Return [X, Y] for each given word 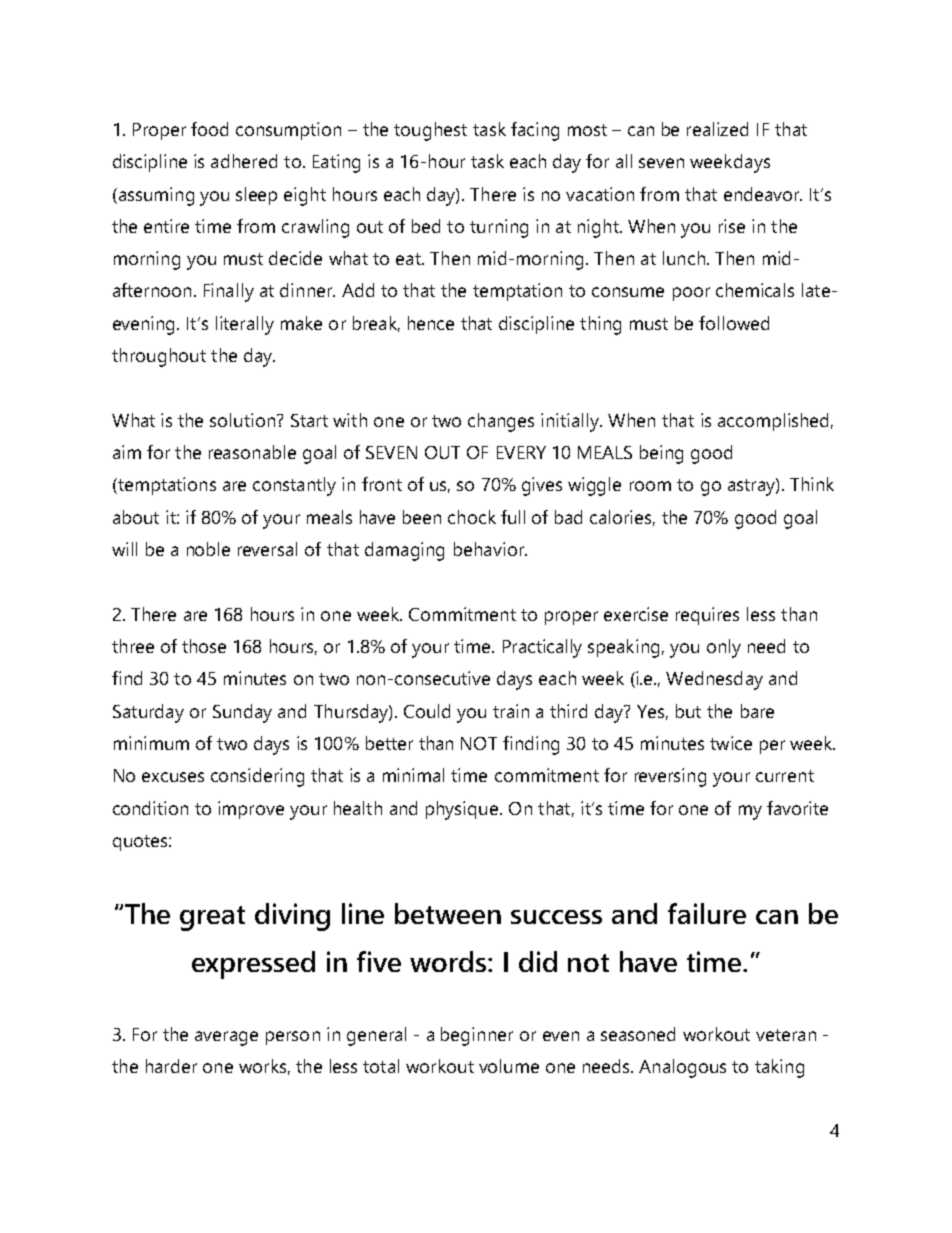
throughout [159, 357]
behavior [490, 549]
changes [501, 422]
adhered [244, 161]
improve [251, 810]
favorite [797, 808]
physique [463, 810]
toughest [430, 131]
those [204, 646]
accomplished [773, 422]
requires [707, 616]
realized [717, 129]
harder [171, 1066]
